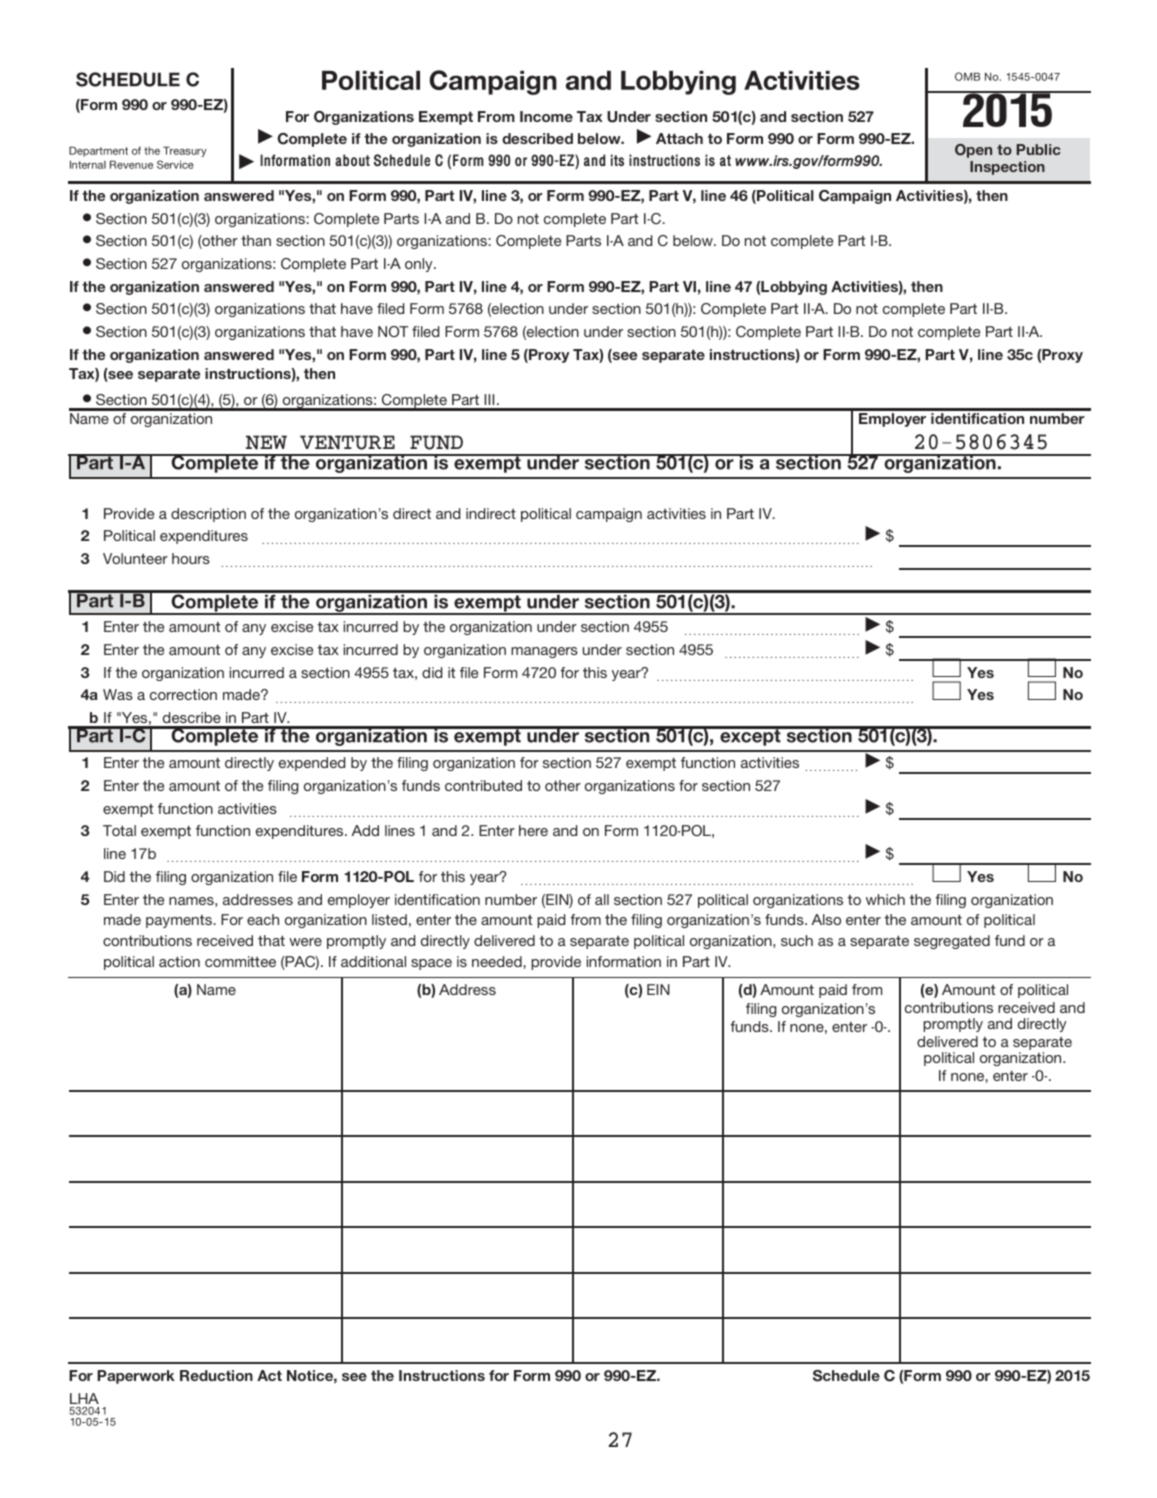 The height and width of the screenshot is (1498, 1157). What do you see at coordinates (750, 736) in the screenshot?
I see `except` at bounding box center [750, 736].
